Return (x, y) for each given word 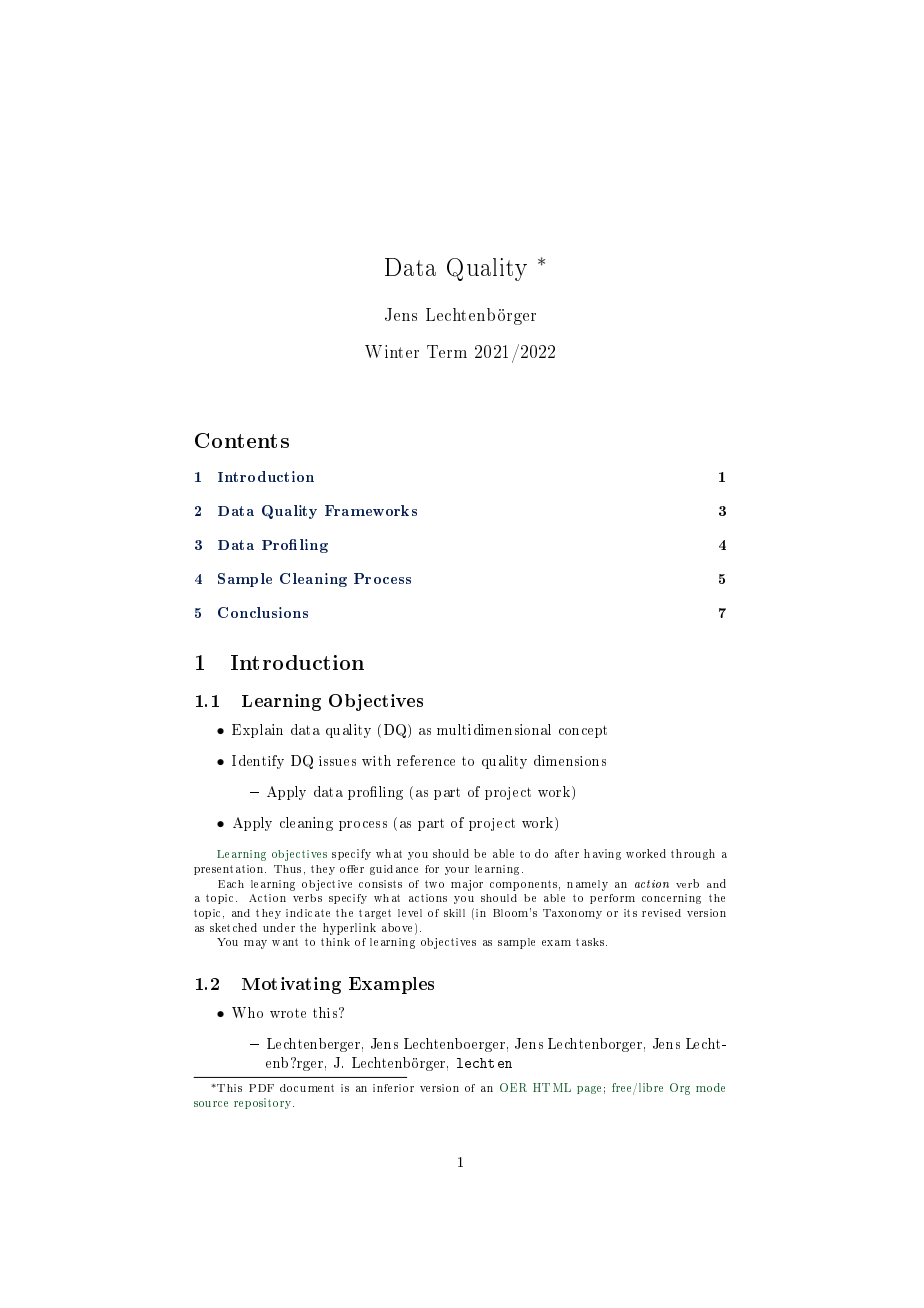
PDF (261, 1088)
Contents (242, 440)
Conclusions (263, 612)
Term (447, 351)
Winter (392, 351)
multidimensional (494, 729)
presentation (230, 870)
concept (583, 731)
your (457, 871)
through (693, 854)
